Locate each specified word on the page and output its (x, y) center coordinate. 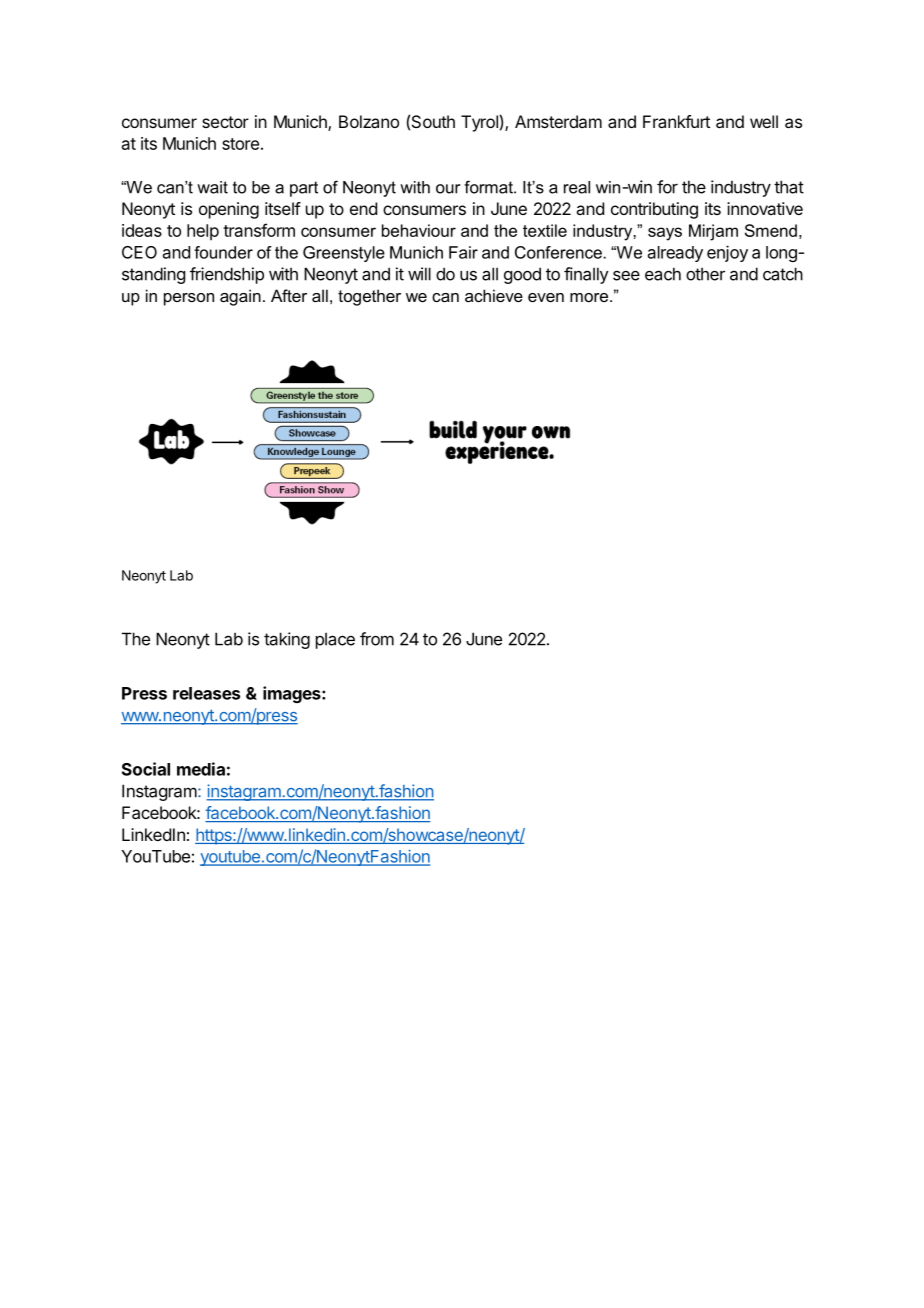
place (335, 640)
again (240, 297)
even (546, 297)
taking (287, 640)
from (377, 639)
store (240, 144)
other (705, 274)
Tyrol (479, 123)
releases (206, 693)
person (189, 299)
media (201, 769)
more (589, 297)
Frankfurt (676, 121)
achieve (494, 295)
